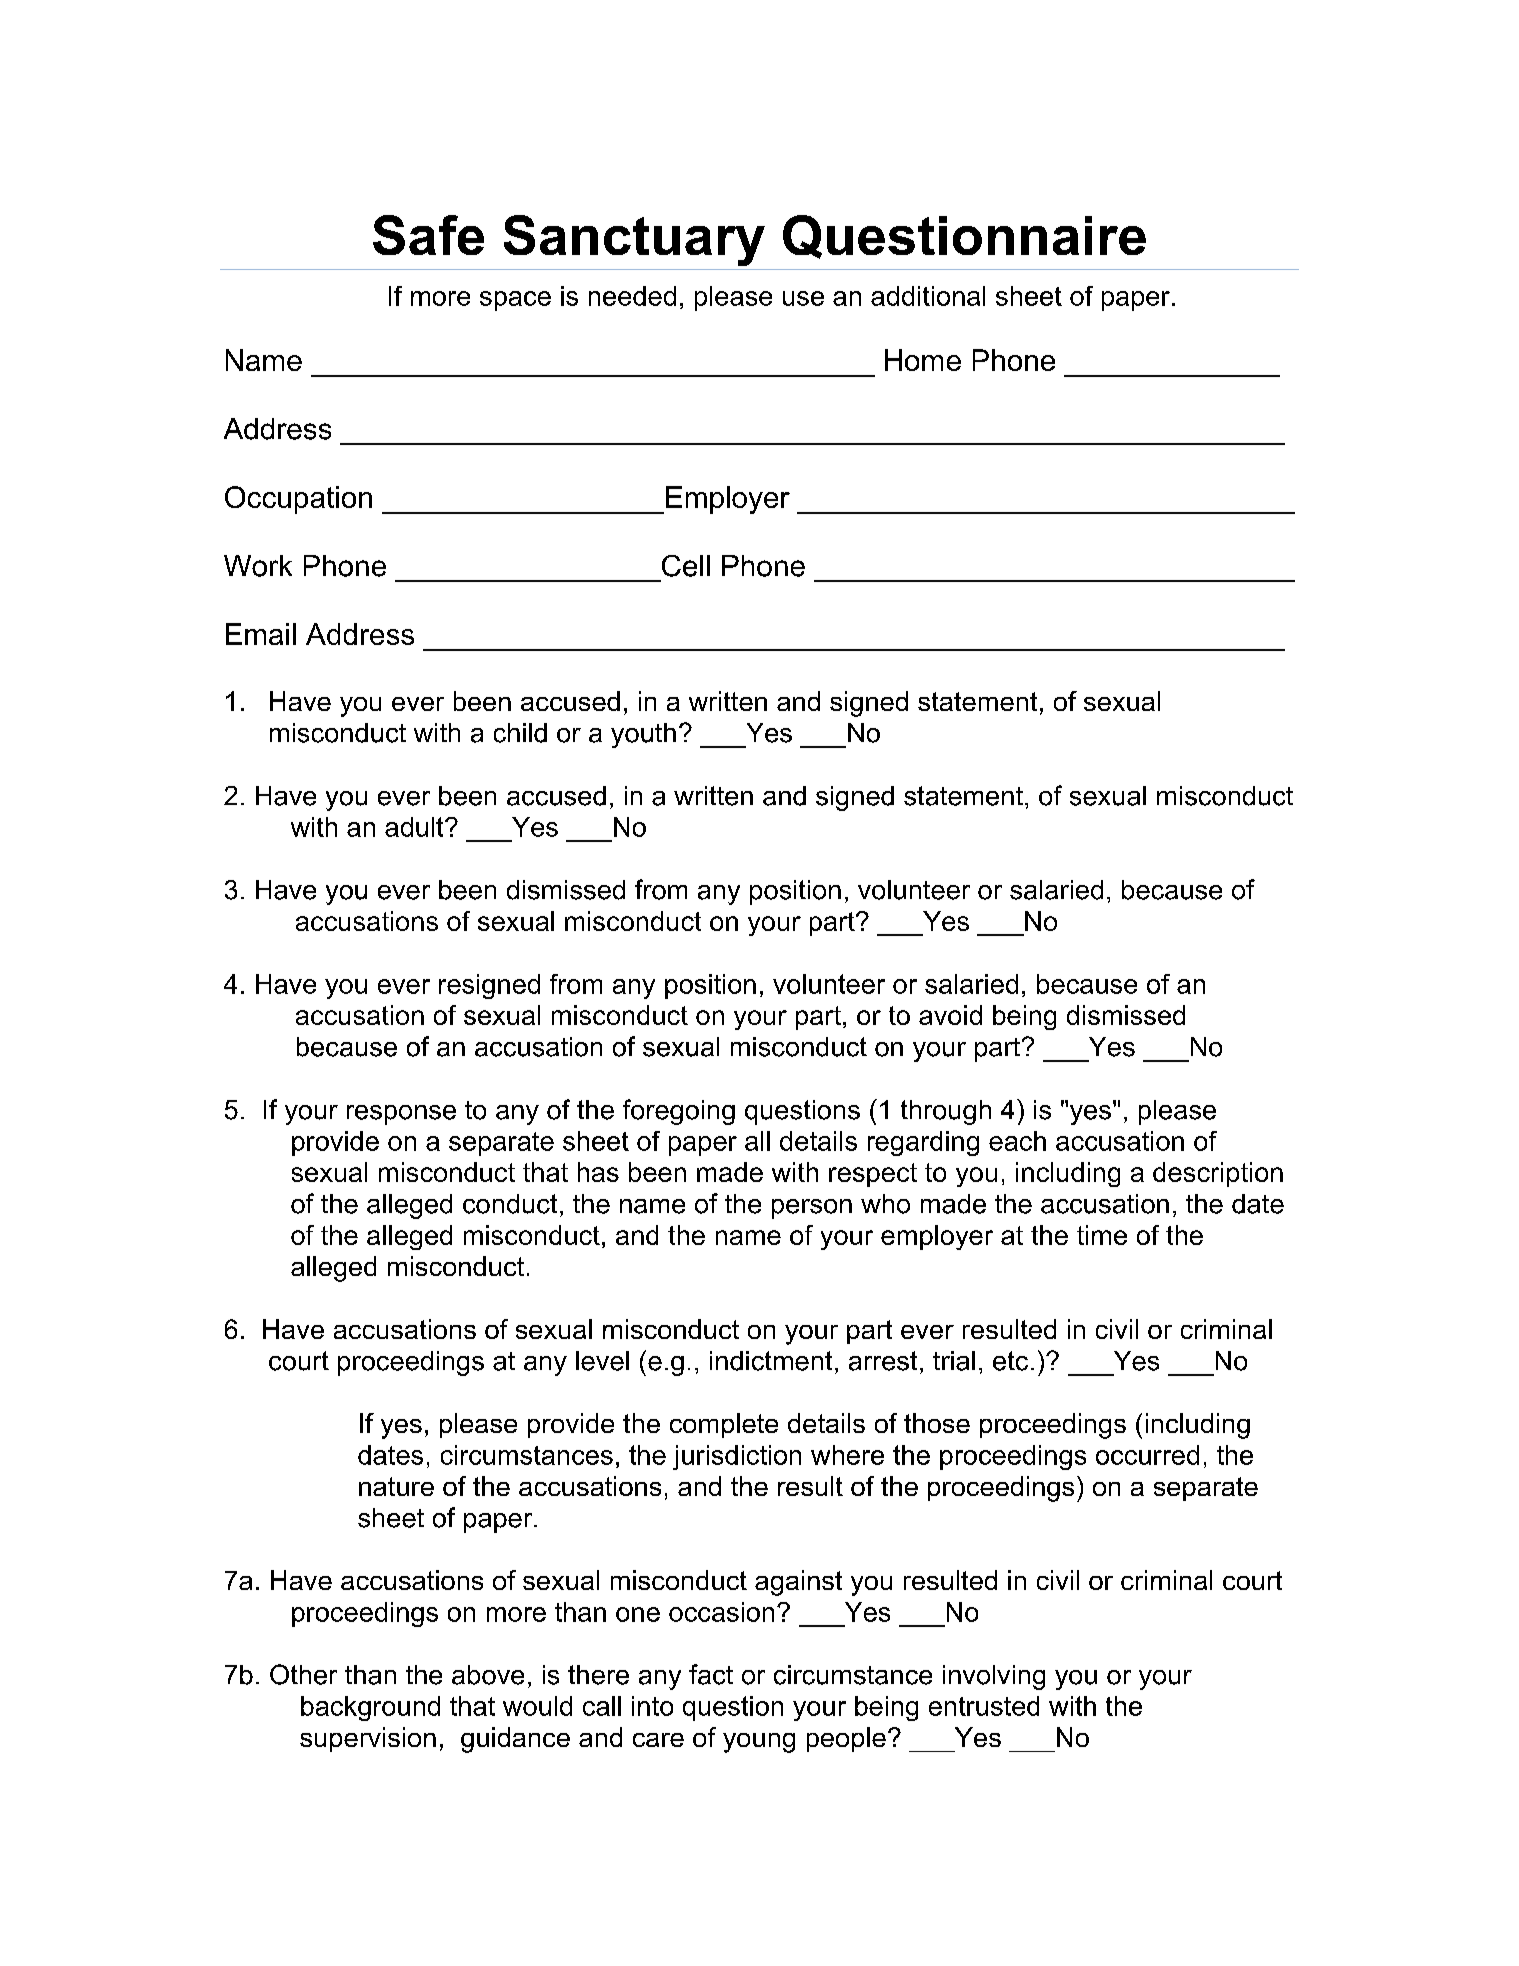 The height and width of the image is (1966, 1519). What do you see at coordinates (711, 1674) in the image?
I see `fact` at bounding box center [711, 1674].
